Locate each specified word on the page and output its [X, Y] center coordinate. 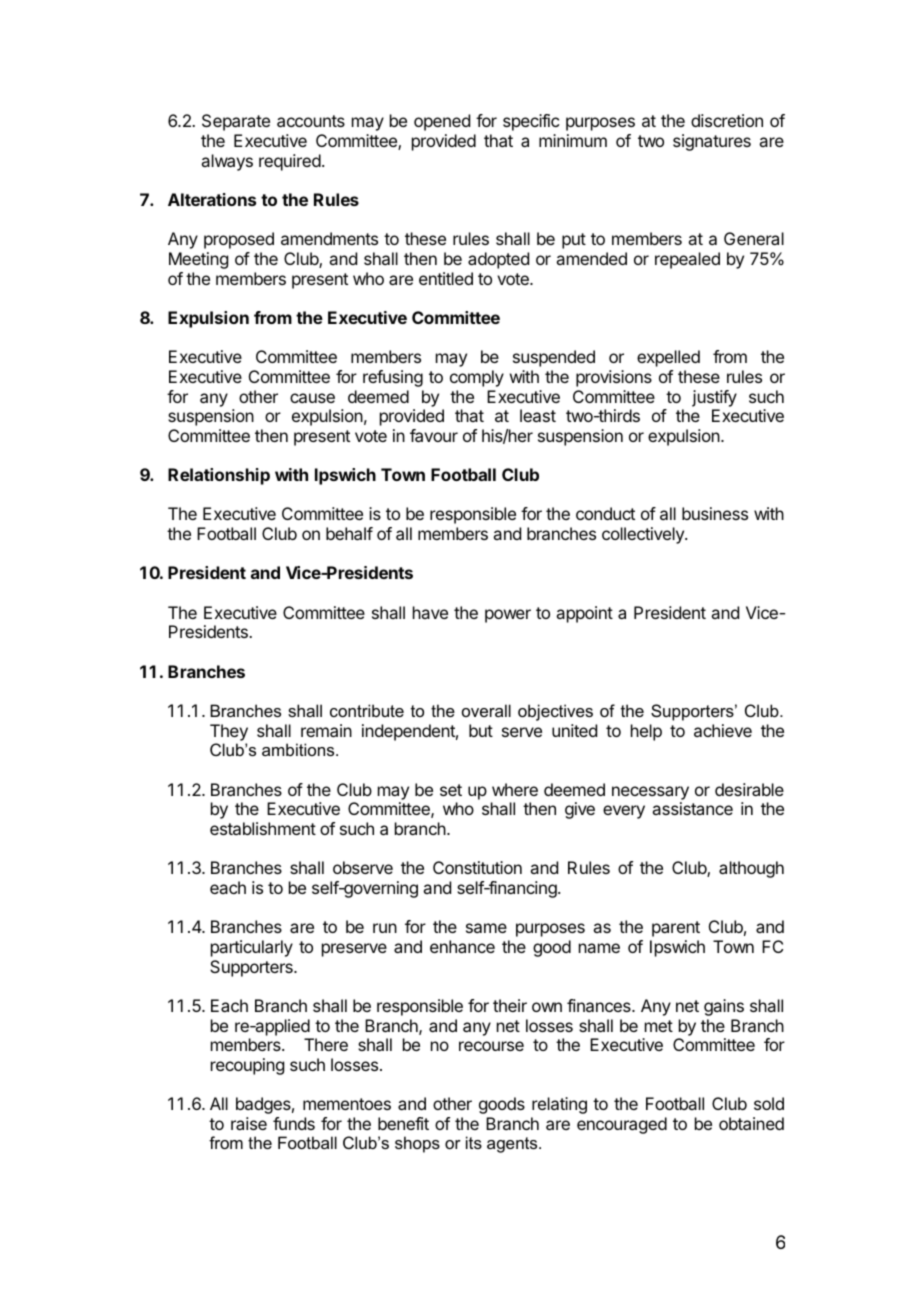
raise [249, 1123]
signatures [712, 142]
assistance [692, 808]
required [290, 162]
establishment [263, 828]
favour [434, 435]
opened [442, 122]
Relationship [219, 476]
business [715, 513]
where [515, 789]
